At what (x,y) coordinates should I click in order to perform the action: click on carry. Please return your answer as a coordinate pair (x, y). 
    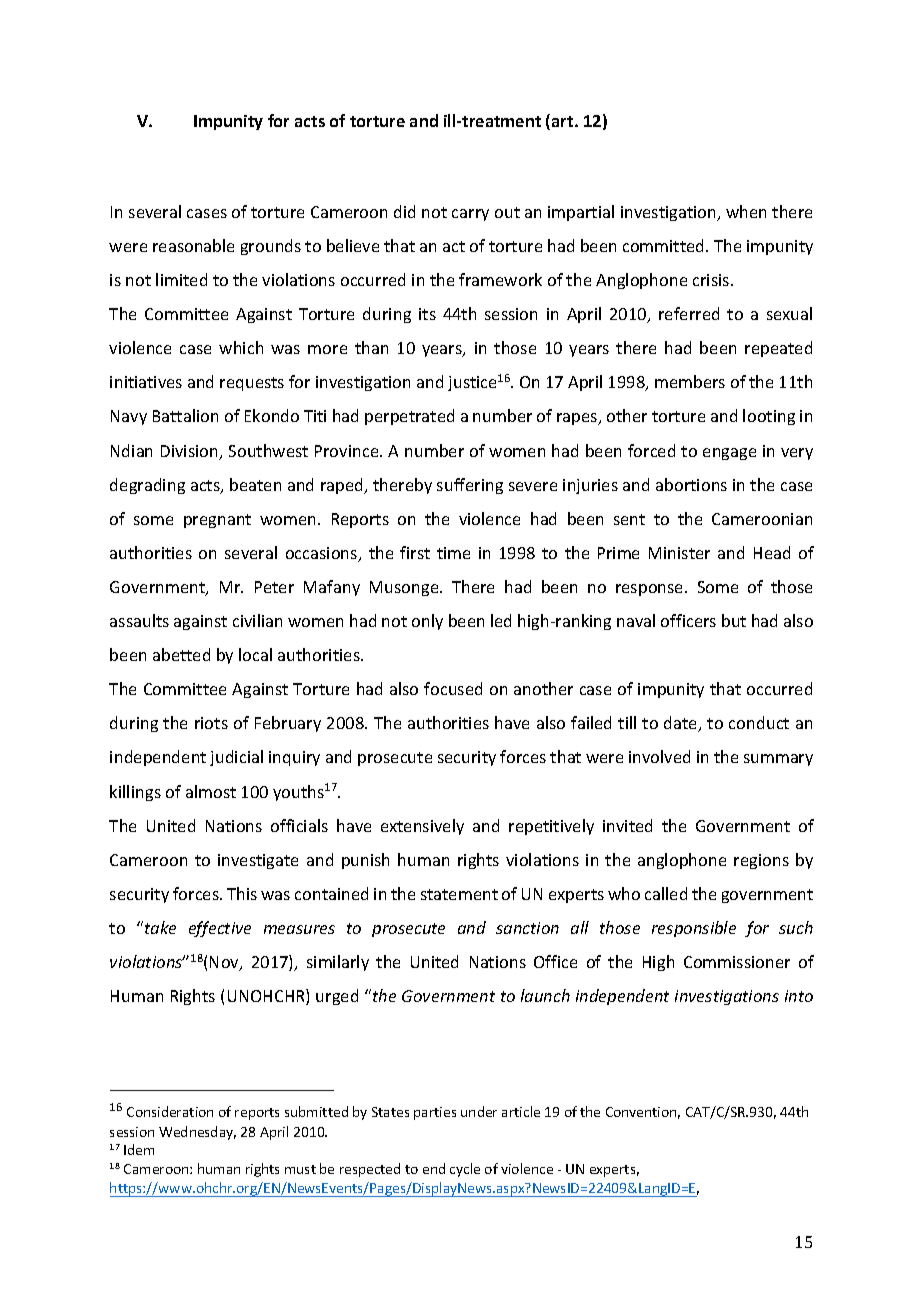
    Looking at the image, I should click on (470, 215).
